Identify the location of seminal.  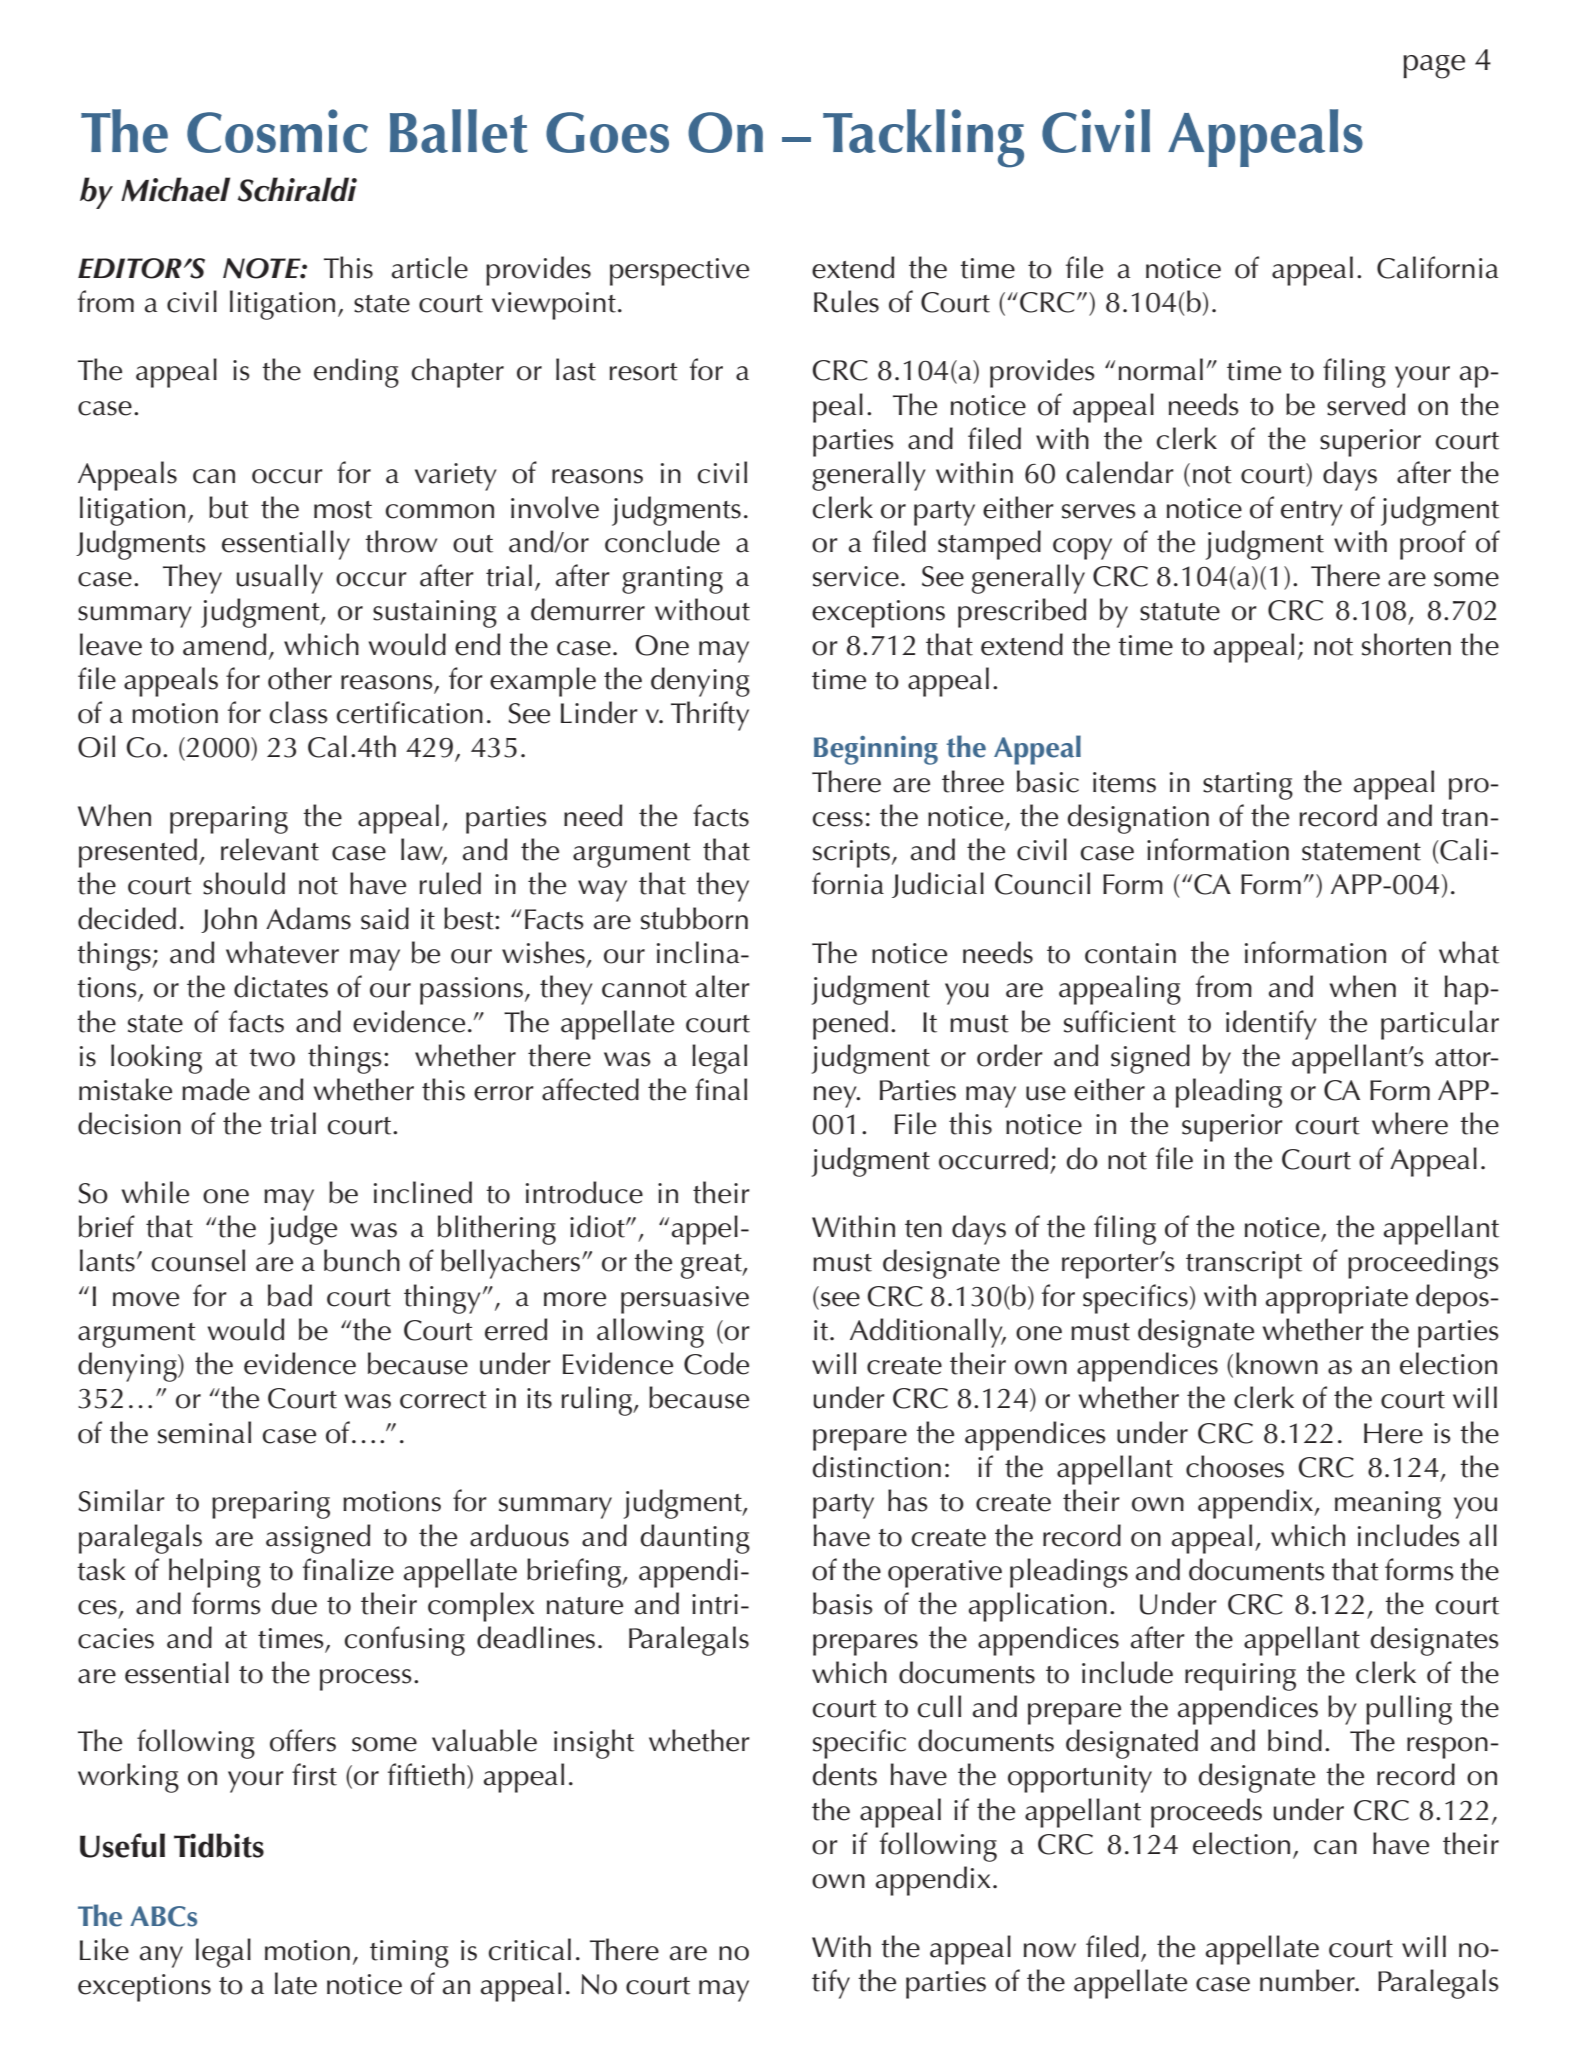
(204, 1432).
